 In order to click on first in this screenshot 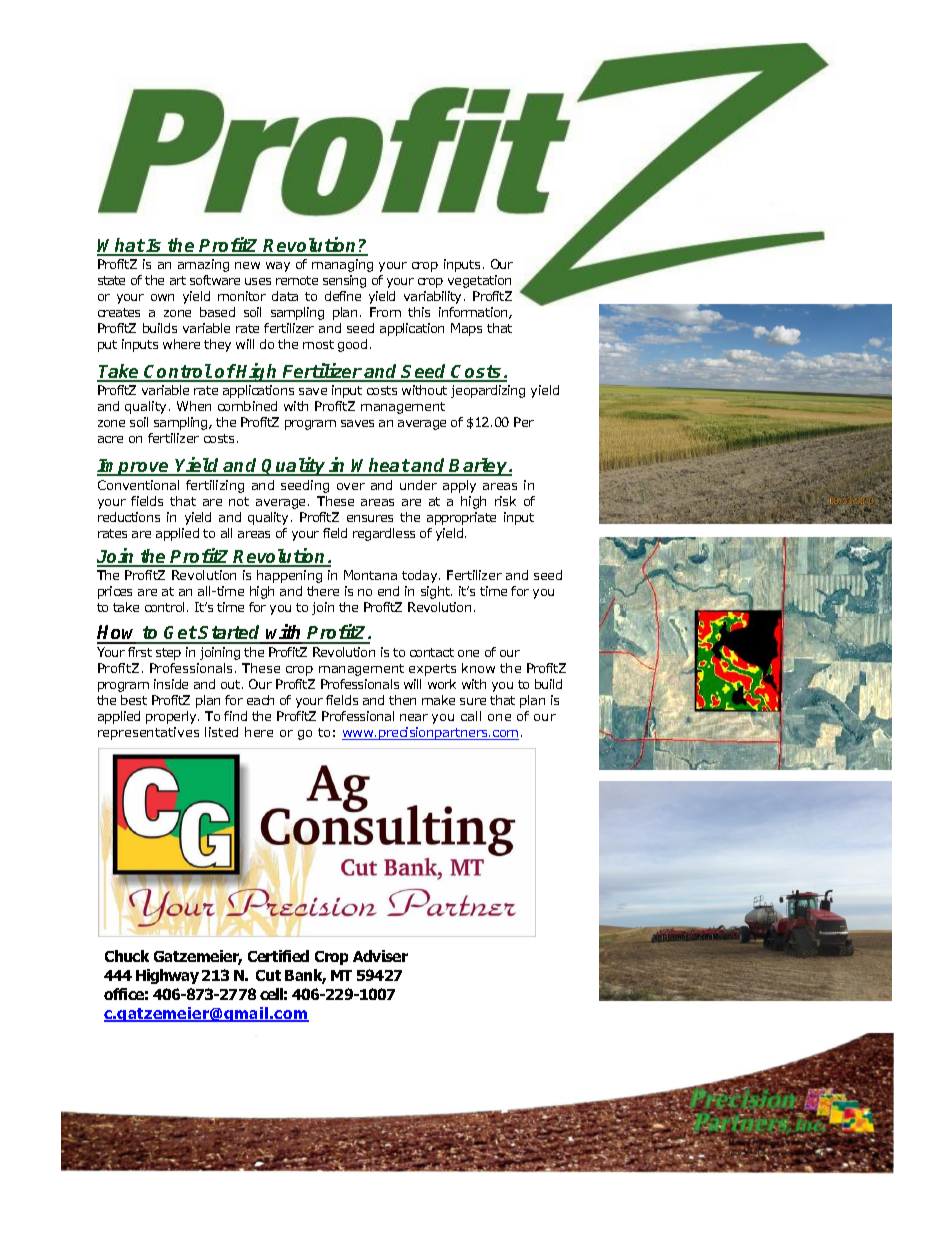, I will do `click(140, 652)`.
